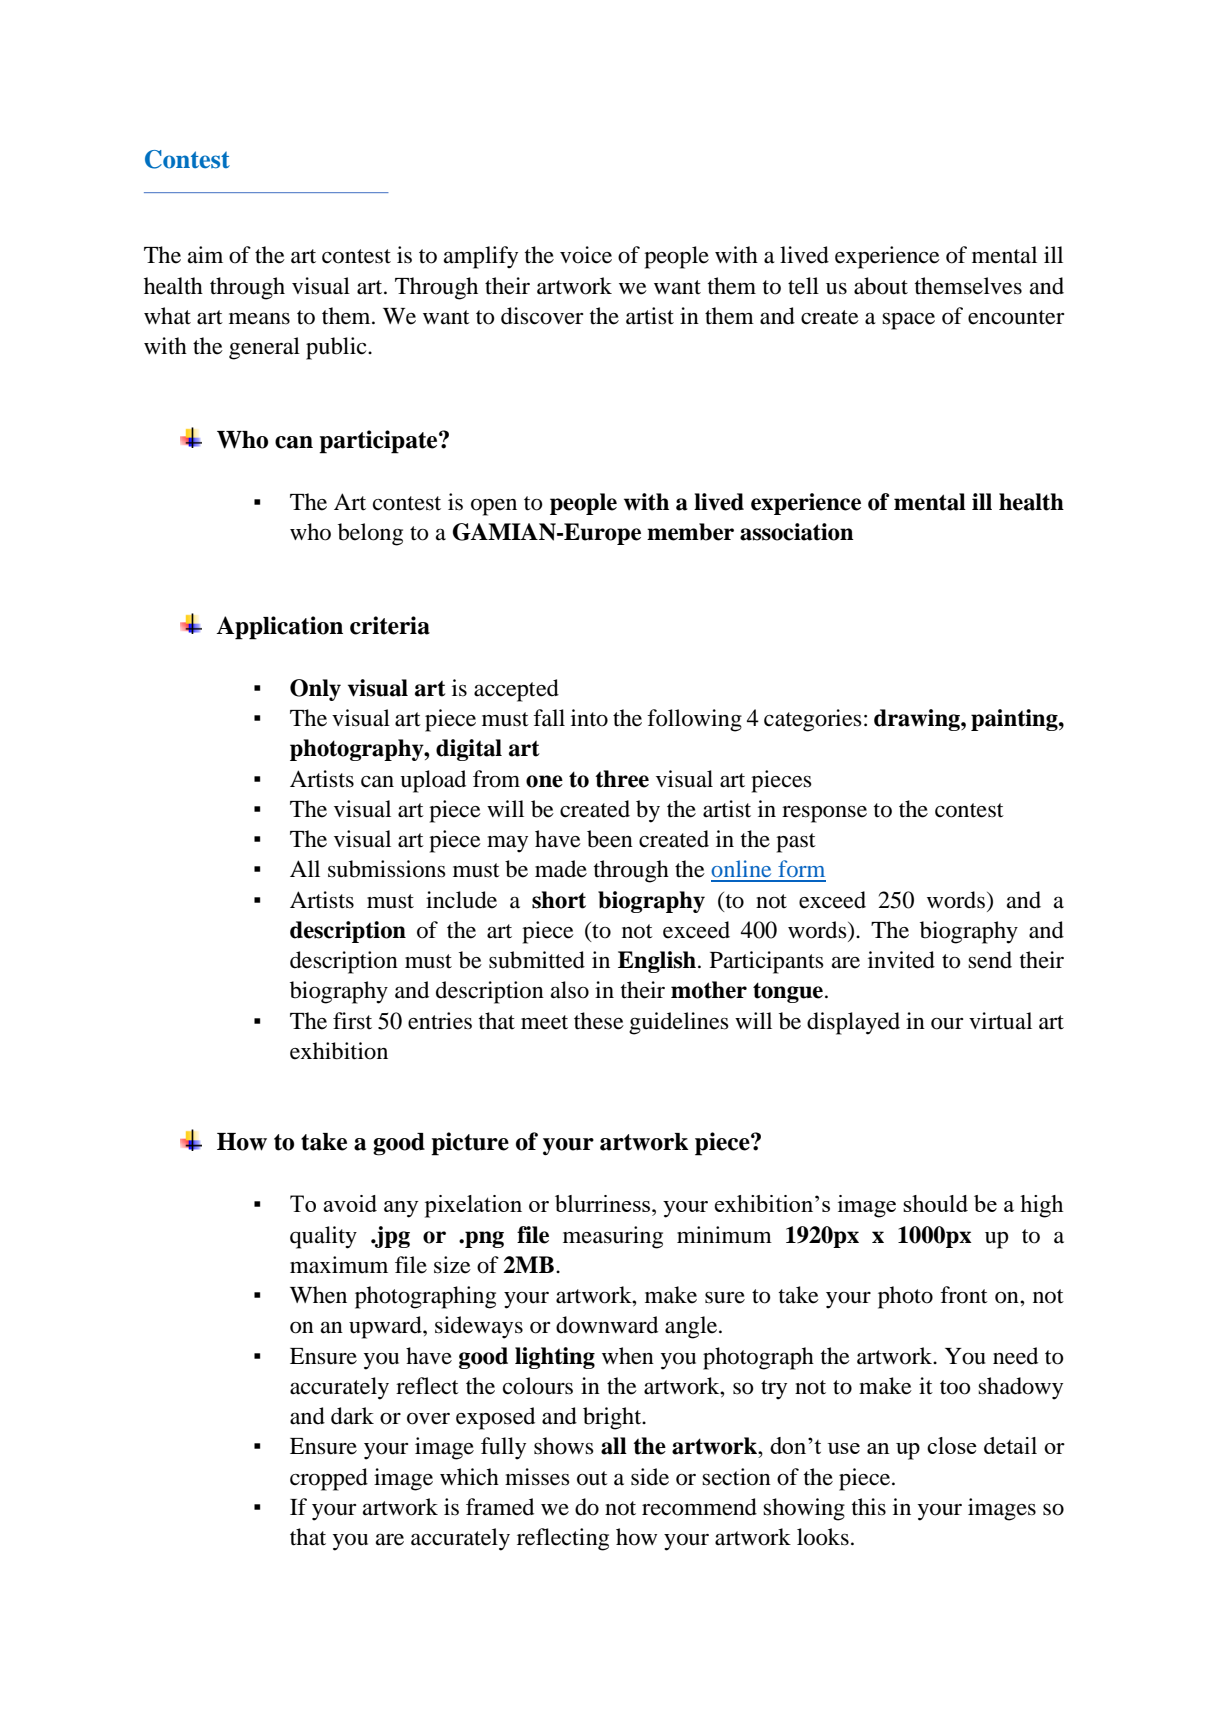  What do you see at coordinates (559, 900) in the screenshot?
I see `short` at bounding box center [559, 900].
